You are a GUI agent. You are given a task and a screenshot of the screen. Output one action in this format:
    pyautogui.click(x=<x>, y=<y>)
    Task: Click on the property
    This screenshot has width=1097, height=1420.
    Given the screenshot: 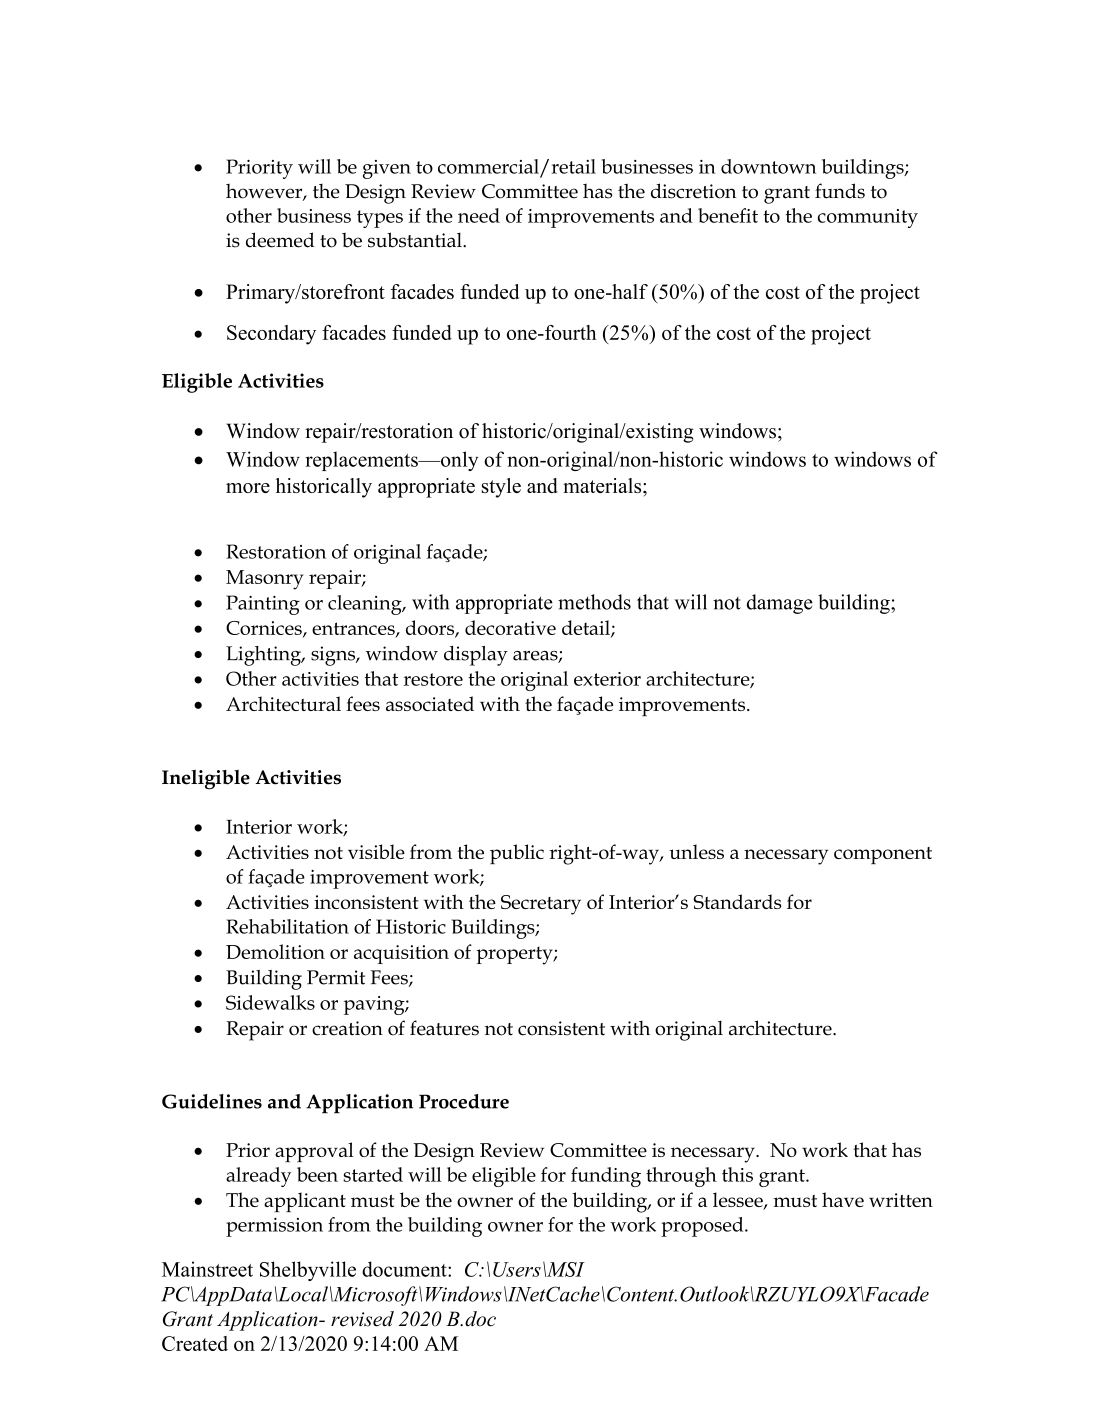 What is the action you would take?
    pyautogui.click(x=515, y=956)
